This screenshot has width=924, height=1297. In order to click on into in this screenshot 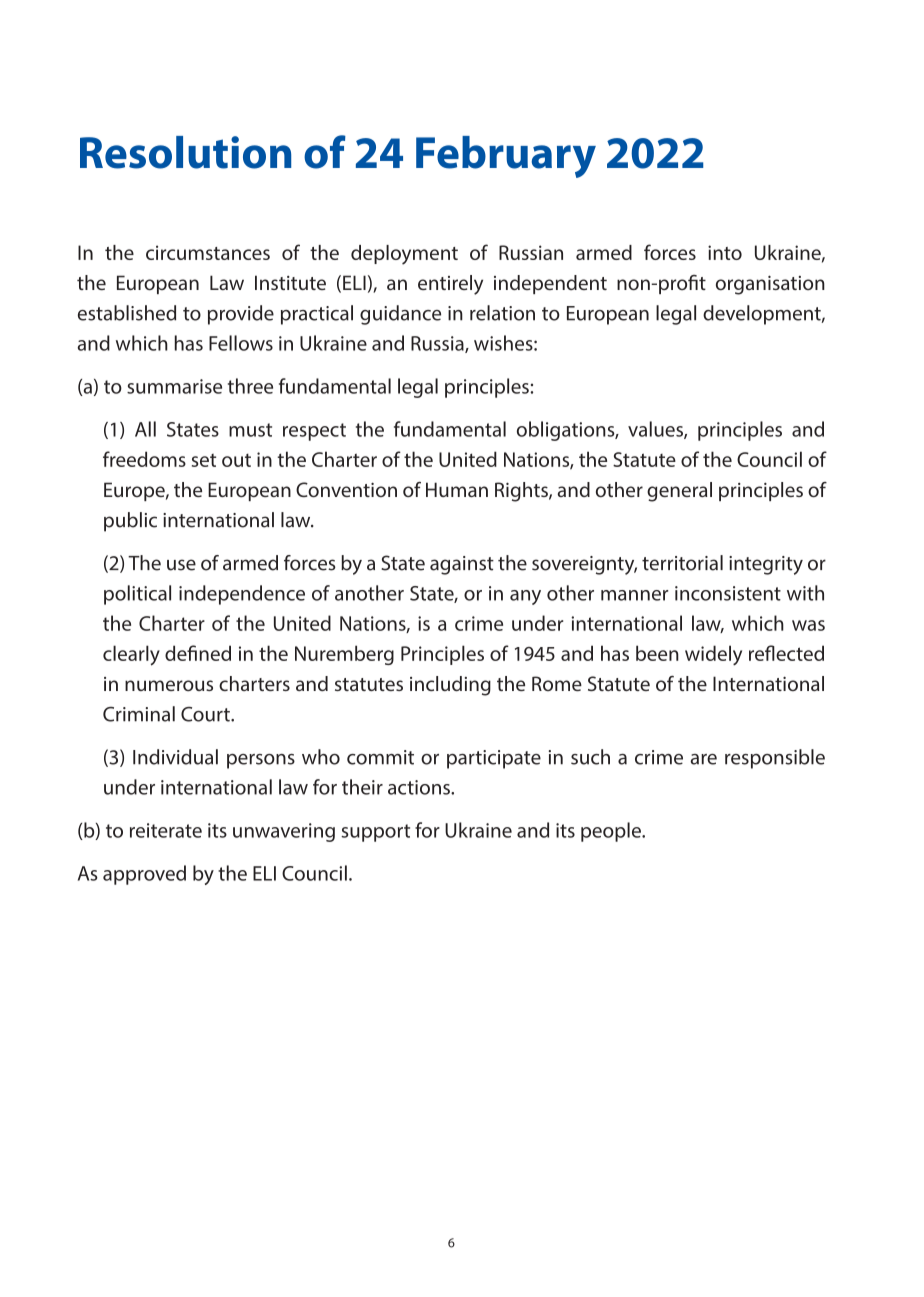, I will do `click(725, 252)`.
